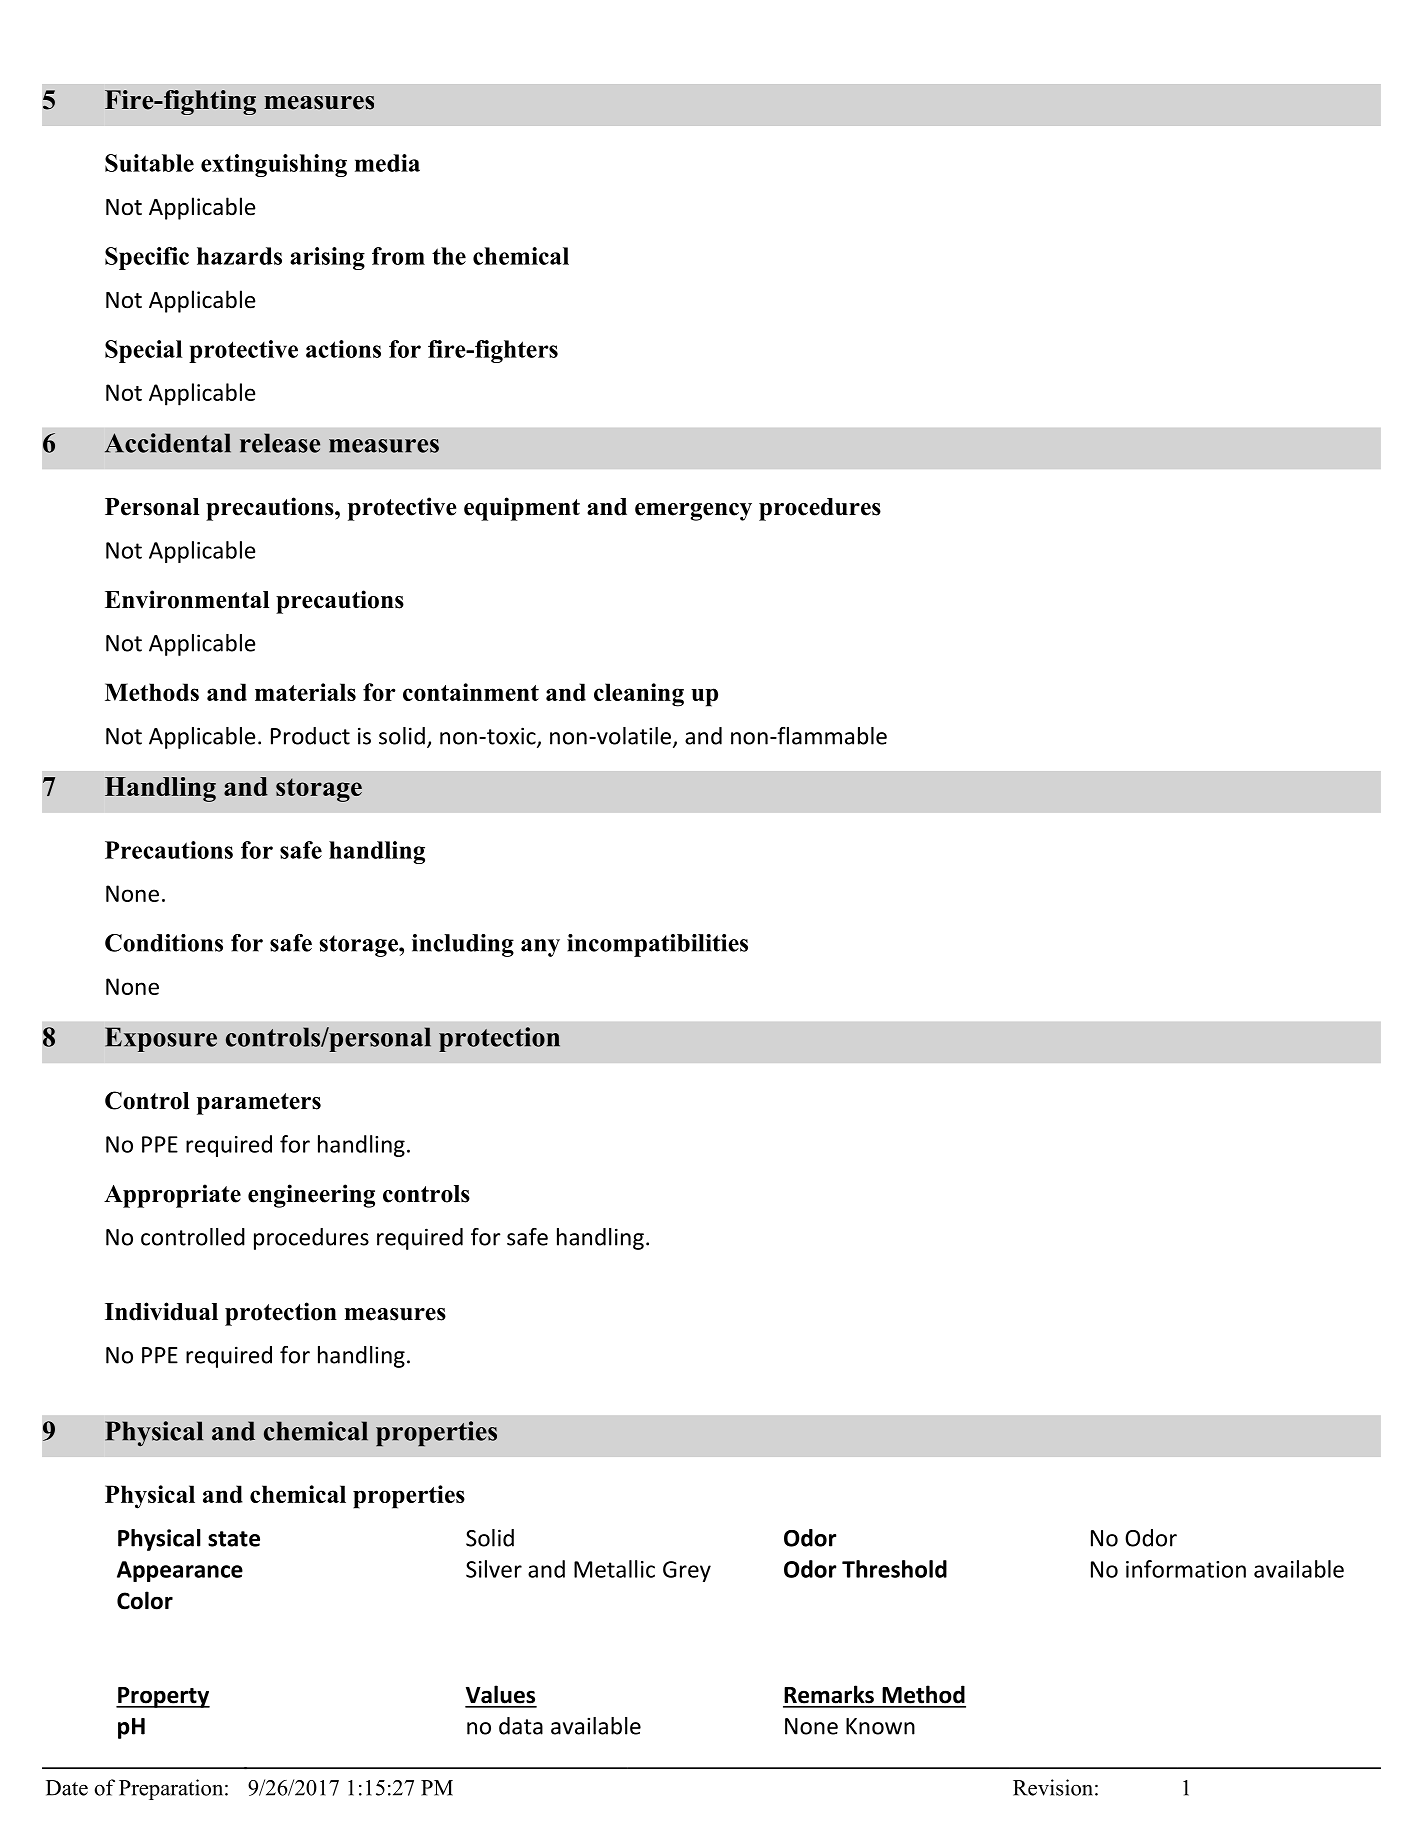 Image resolution: width=1428 pixels, height=1848 pixels. I want to click on Conditions, so click(164, 943).
